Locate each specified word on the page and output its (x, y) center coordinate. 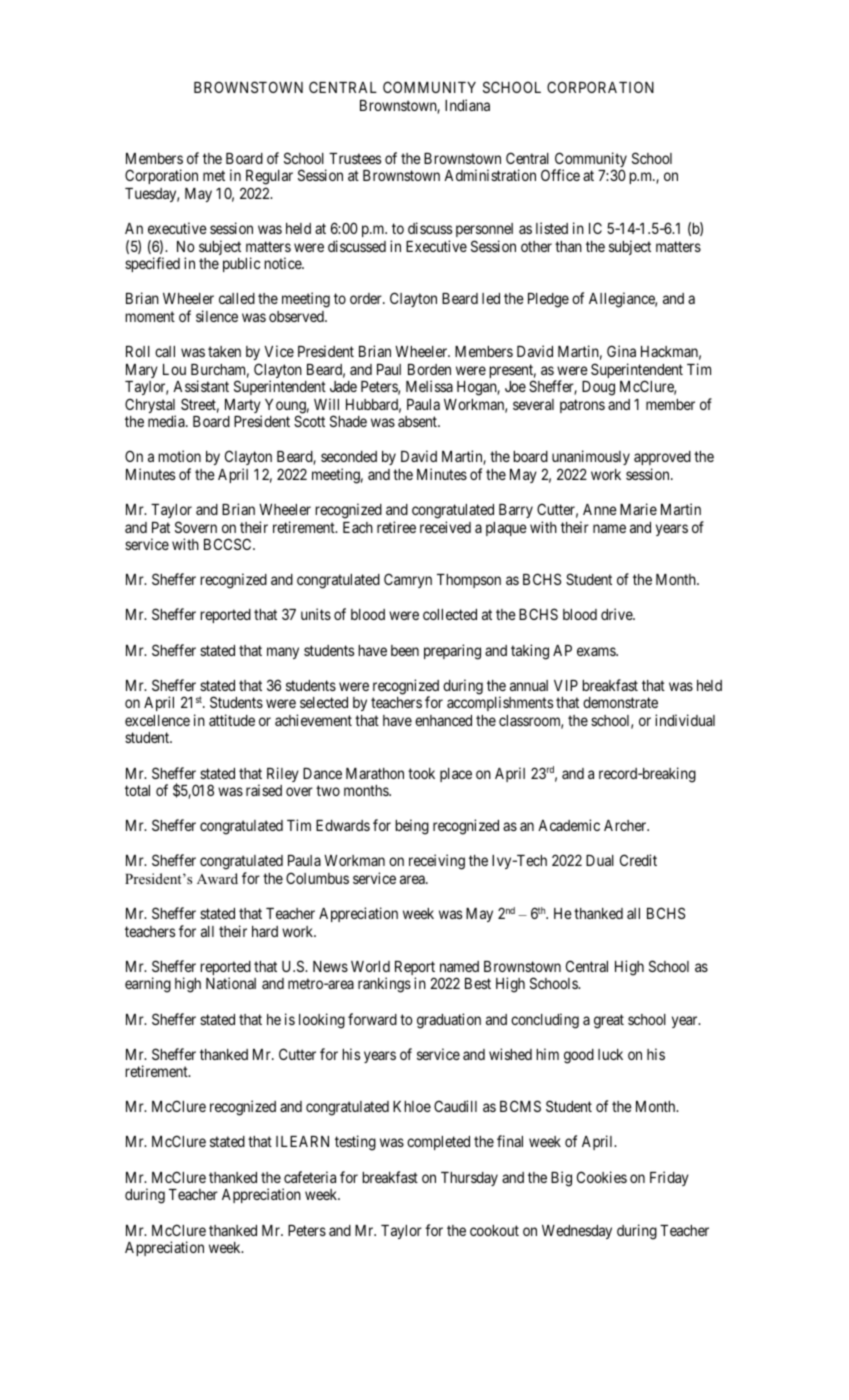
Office (560, 175)
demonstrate (620, 702)
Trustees (355, 158)
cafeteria (310, 1177)
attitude (232, 720)
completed (438, 1143)
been (405, 650)
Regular (269, 177)
